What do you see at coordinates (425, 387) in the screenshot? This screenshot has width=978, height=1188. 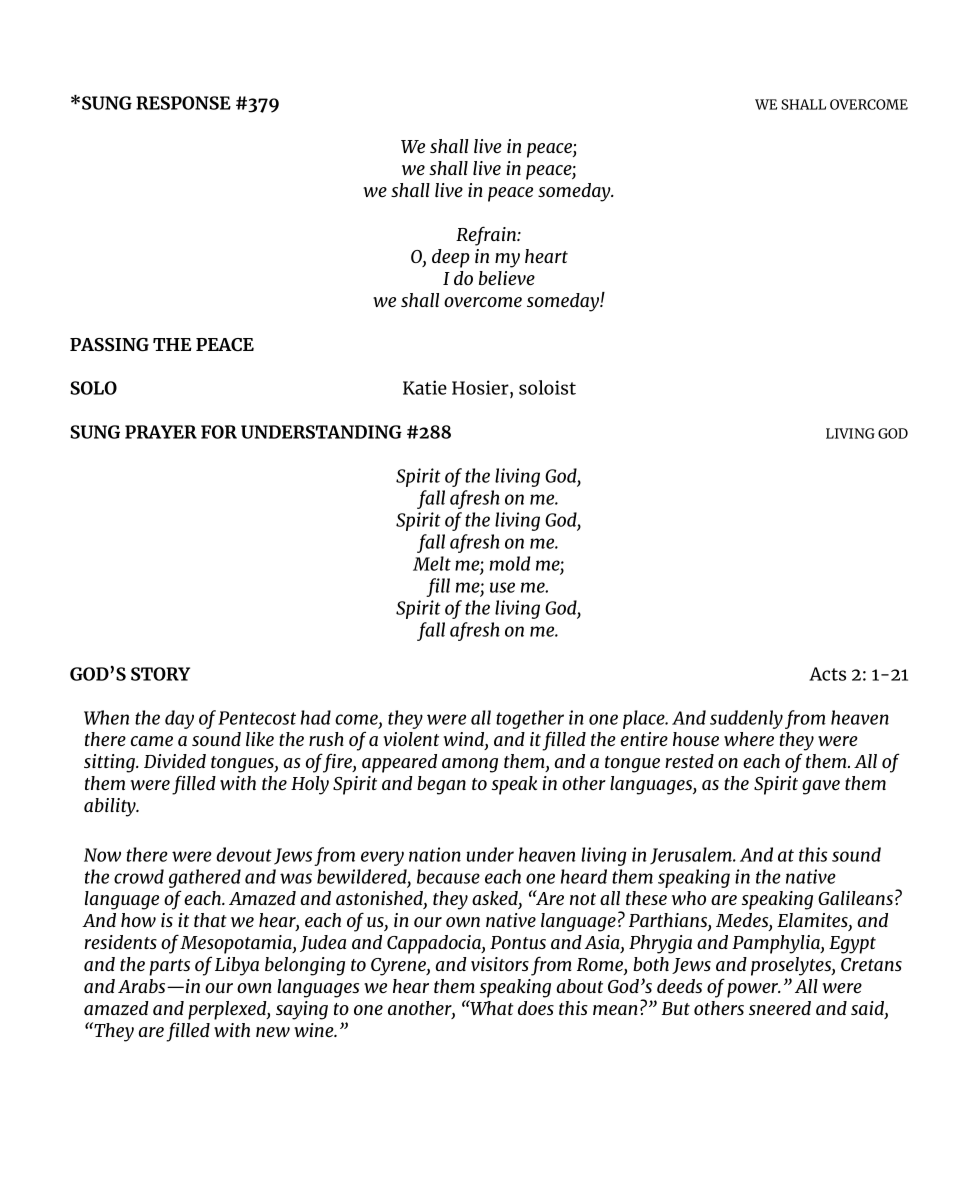 I see `Katie` at bounding box center [425, 387].
